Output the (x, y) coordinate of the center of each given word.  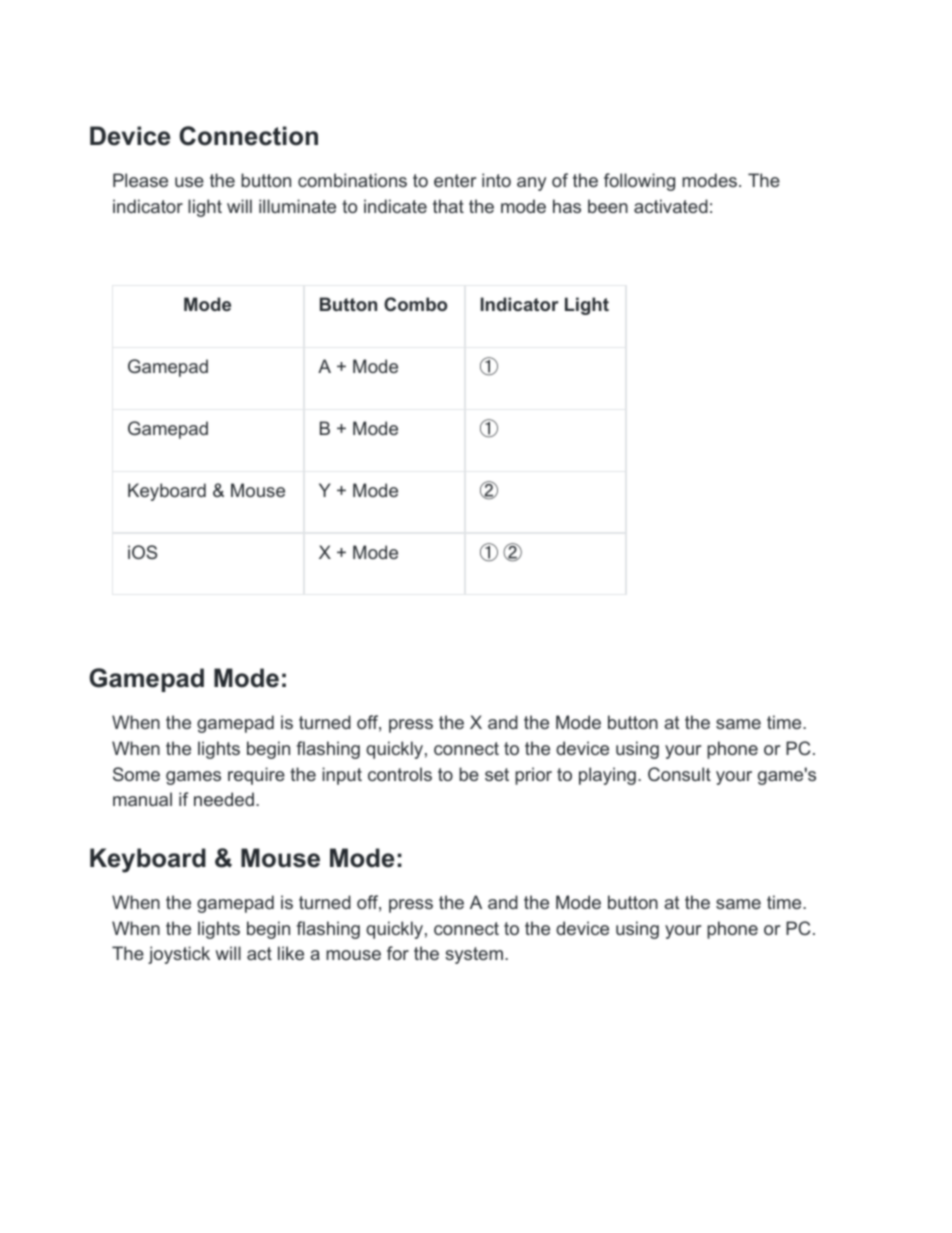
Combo (415, 304)
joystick (179, 955)
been (608, 206)
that (448, 206)
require (256, 776)
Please (140, 180)
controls (400, 774)
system (474, 955)
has (567, 206)
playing (607, 776)
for (398, 953)
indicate (395, 206)
